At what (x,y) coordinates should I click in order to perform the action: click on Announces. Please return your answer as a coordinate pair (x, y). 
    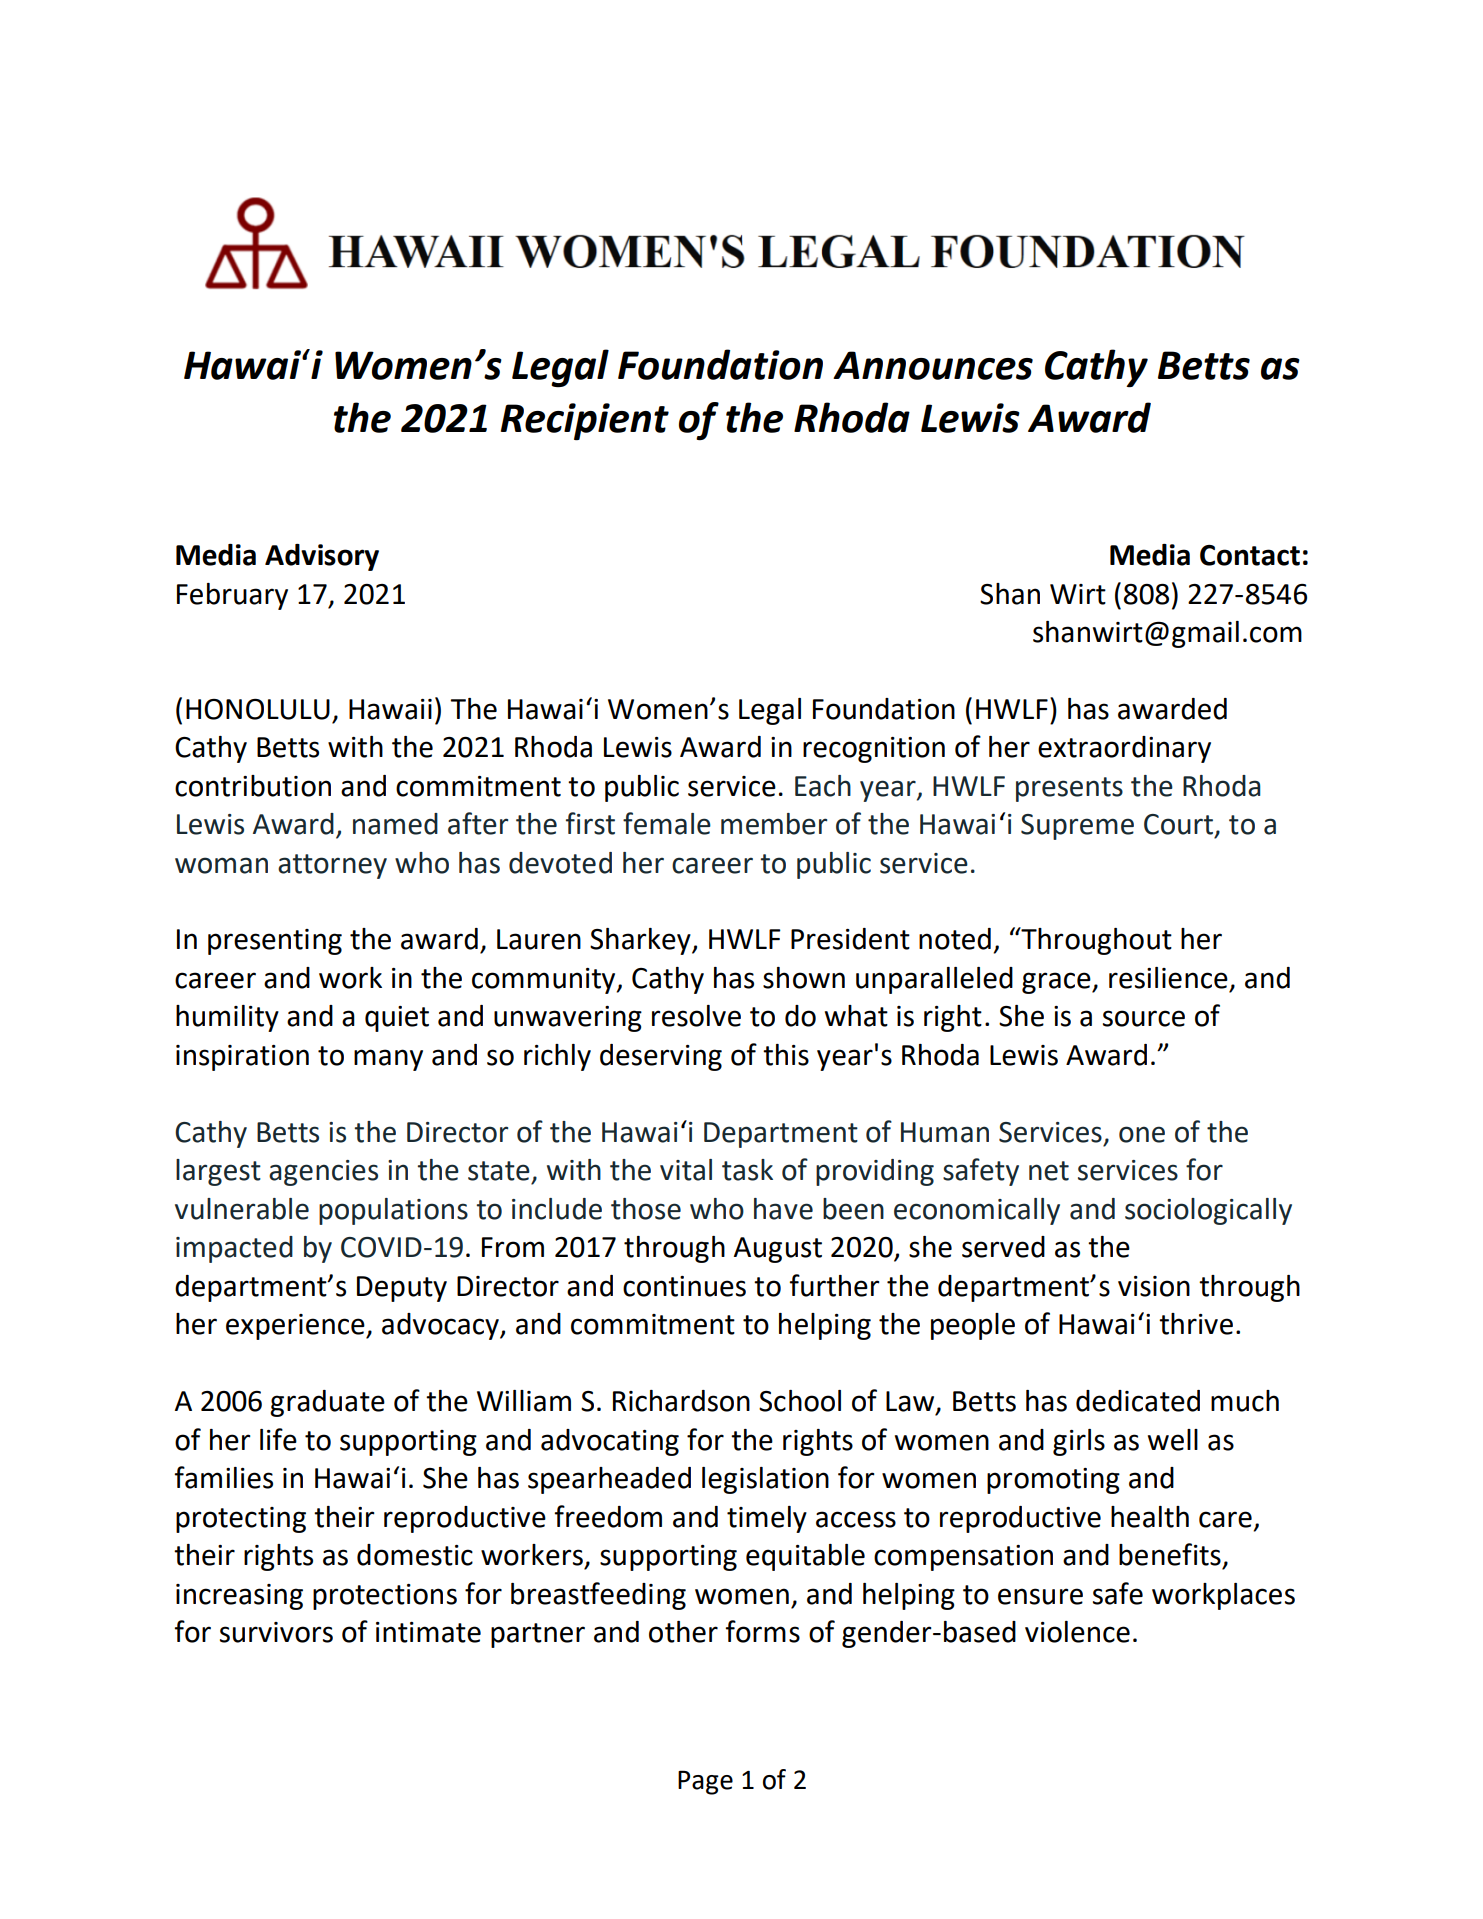
    Looking at the image, I should click on (933, 365).
